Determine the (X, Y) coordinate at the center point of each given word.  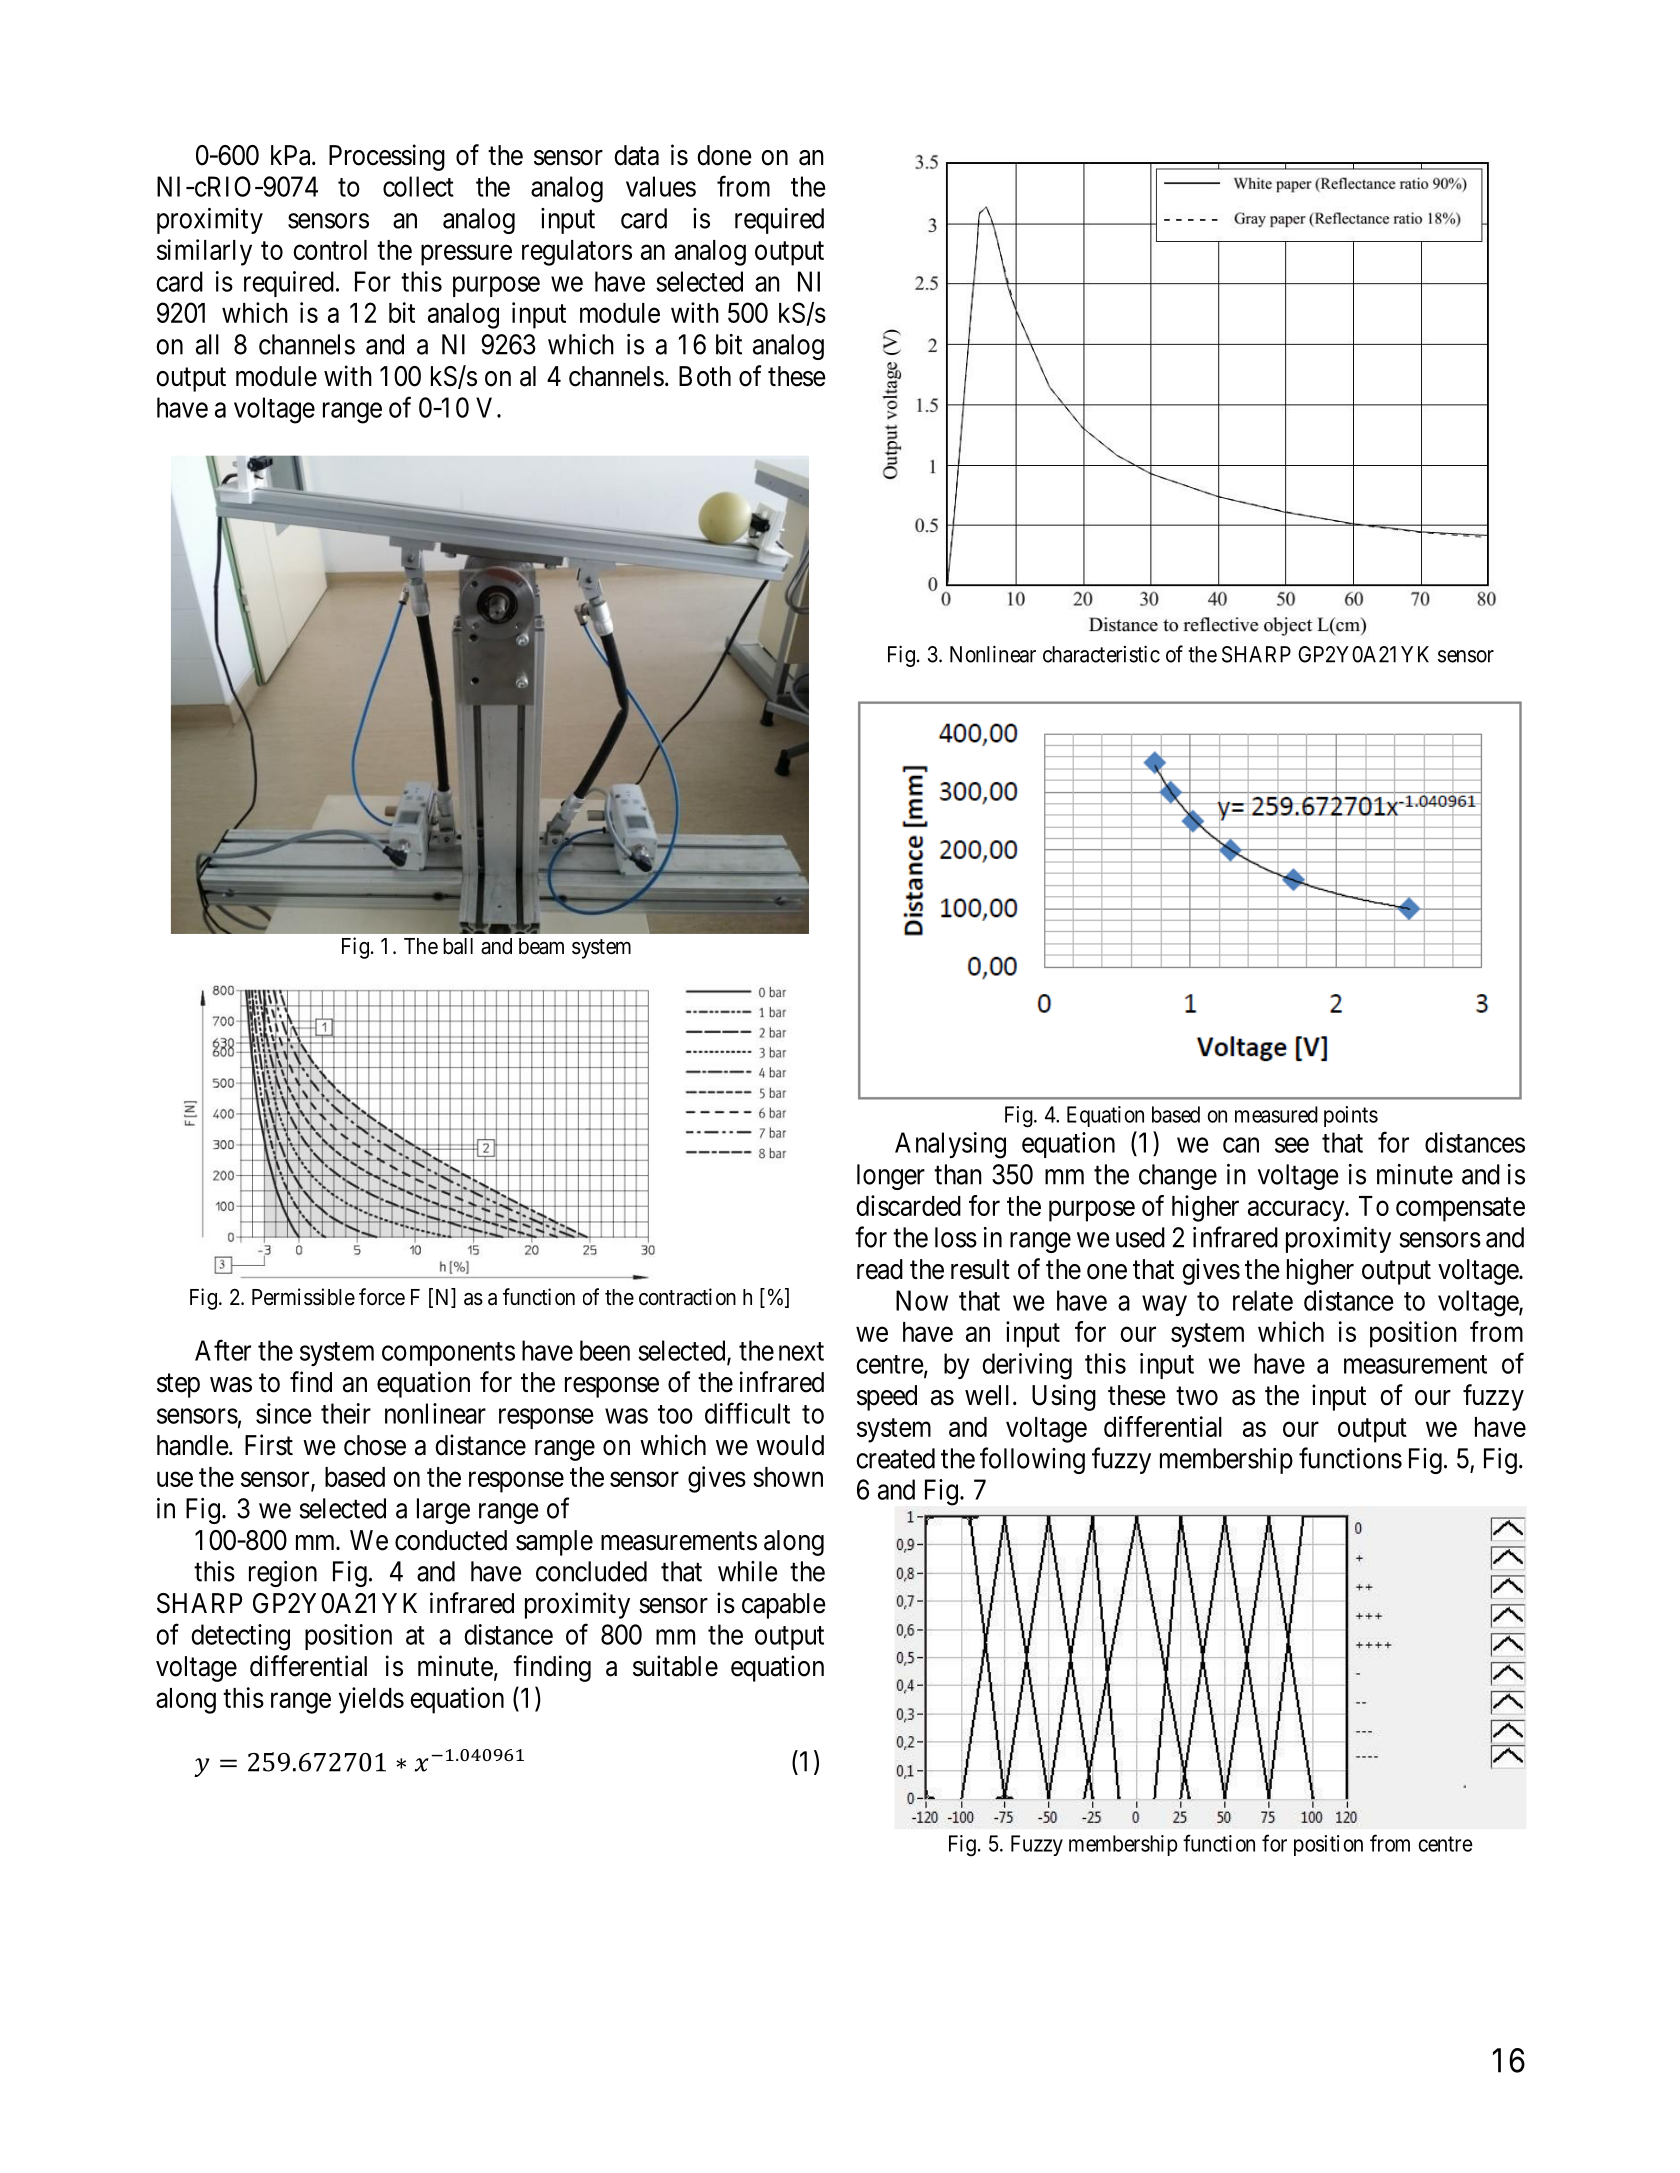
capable (784, 1606)
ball (458, 946)
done (724, 155)
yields (371, 1700)
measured (1276, 1114)
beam (541, 946)
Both (705, 376)
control (330, 250)
